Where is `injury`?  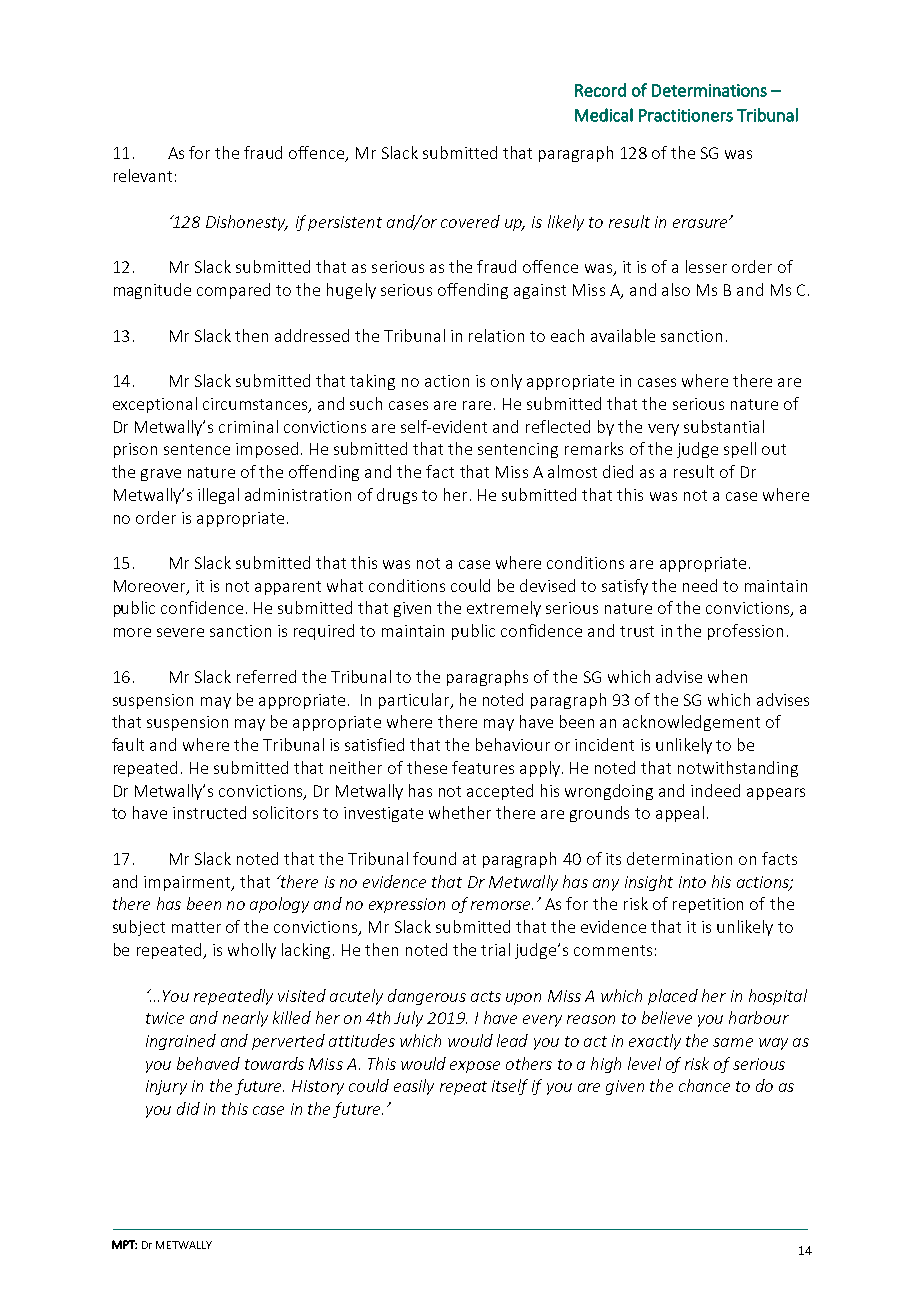
injury is located at coordinates (166, 1087).
